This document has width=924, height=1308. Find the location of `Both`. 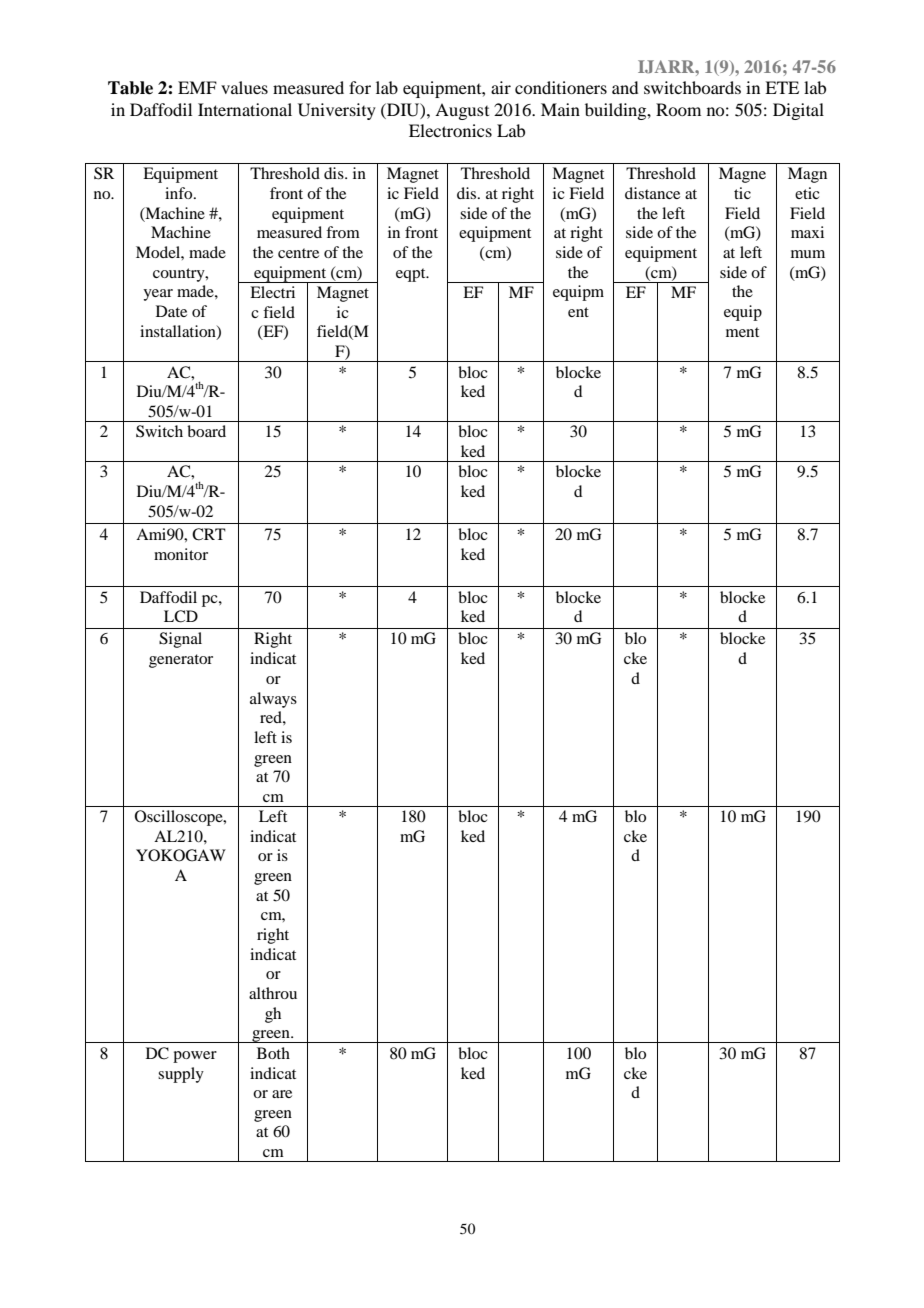

Both is located at coordinates (273, 1053).
